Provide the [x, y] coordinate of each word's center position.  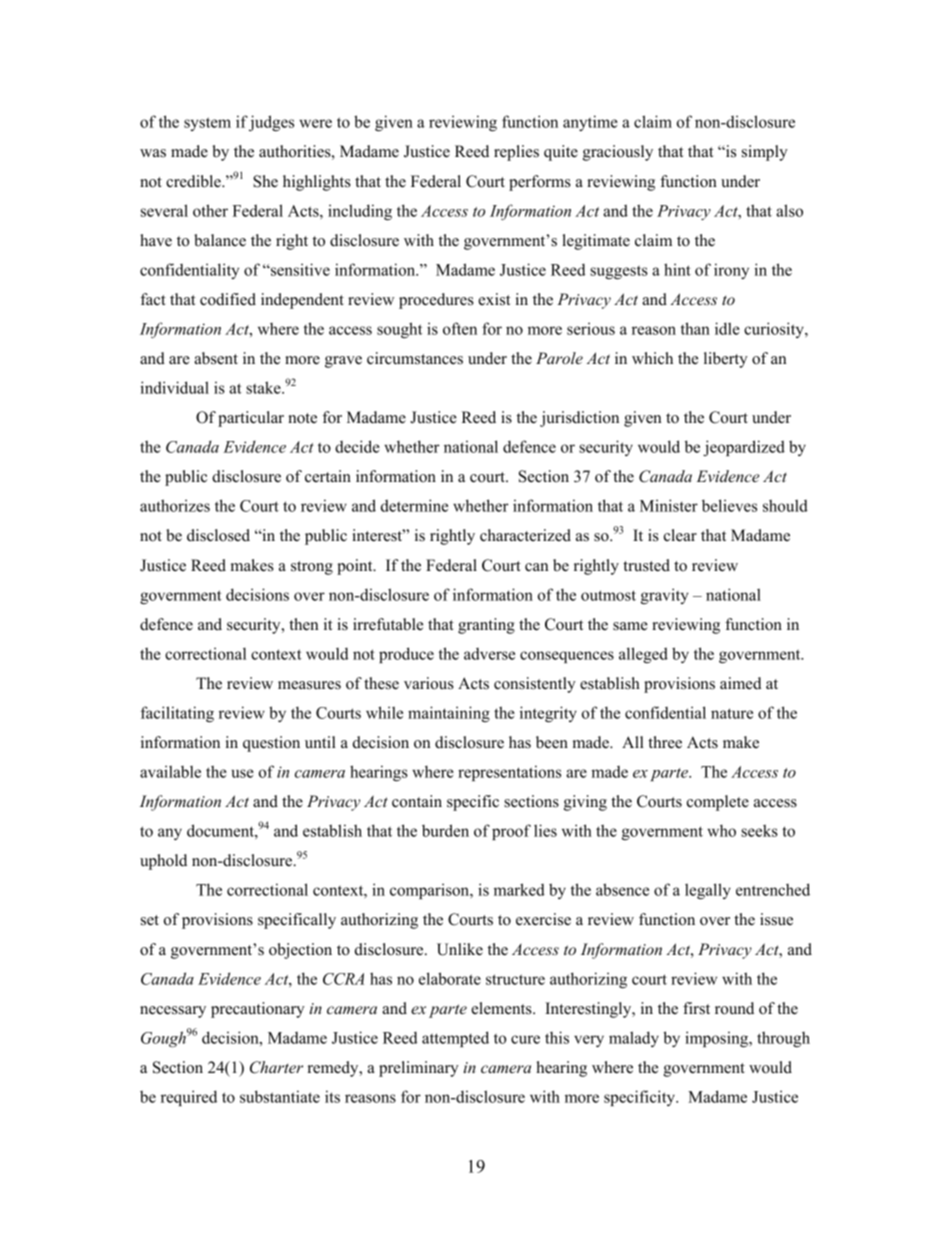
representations [509, 773]
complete [718, 803]
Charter [276, 1067]
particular [251, 419]
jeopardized [744, 448]
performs [540, 183]
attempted [455, 1039]
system [207, 124]
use [243, 773]
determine [414, 505]
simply [765, 153]
